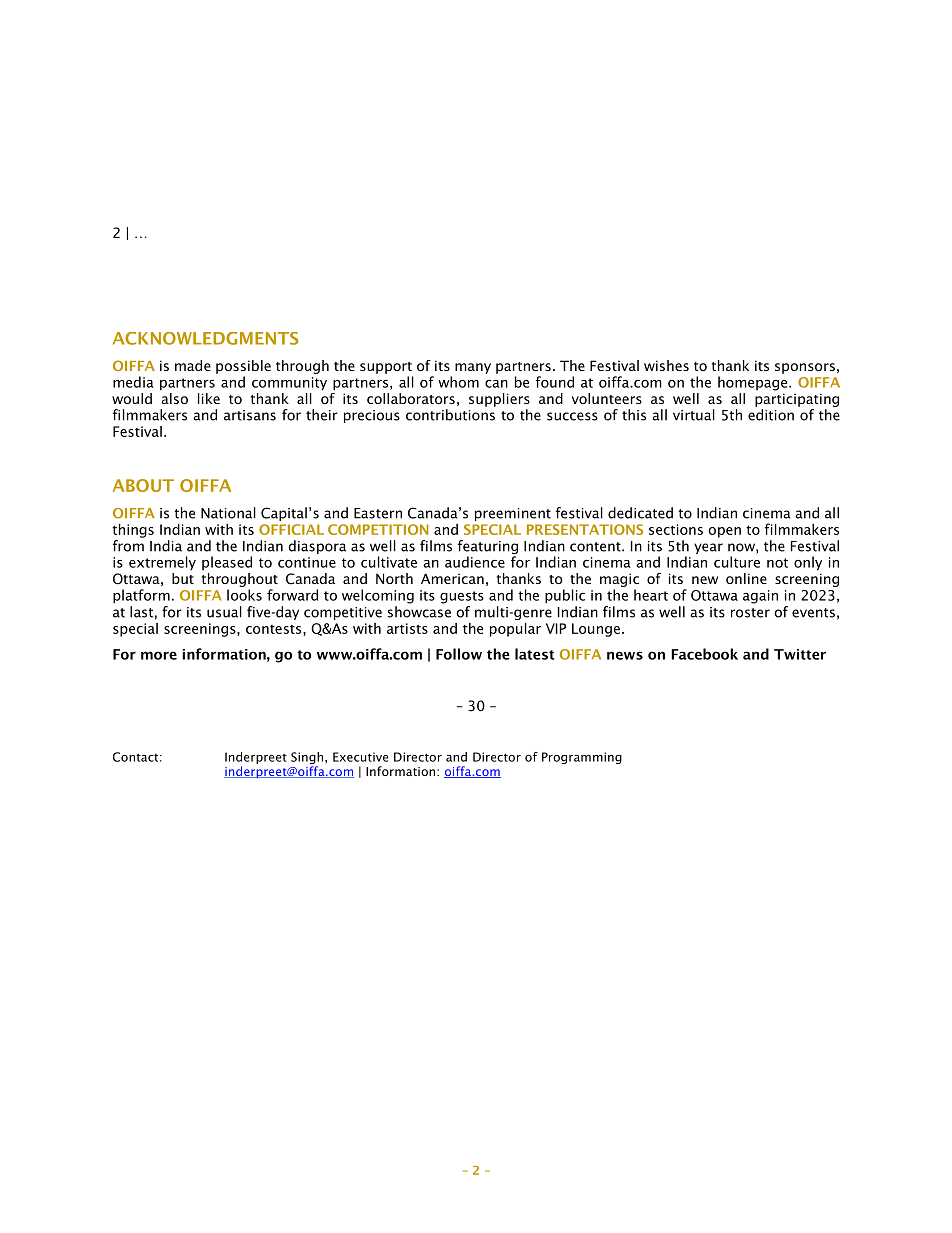 The height and width of the document is (1233, 952). Describe the element at coordinates (360, 757) in the document. I see `Executive` at that location.
